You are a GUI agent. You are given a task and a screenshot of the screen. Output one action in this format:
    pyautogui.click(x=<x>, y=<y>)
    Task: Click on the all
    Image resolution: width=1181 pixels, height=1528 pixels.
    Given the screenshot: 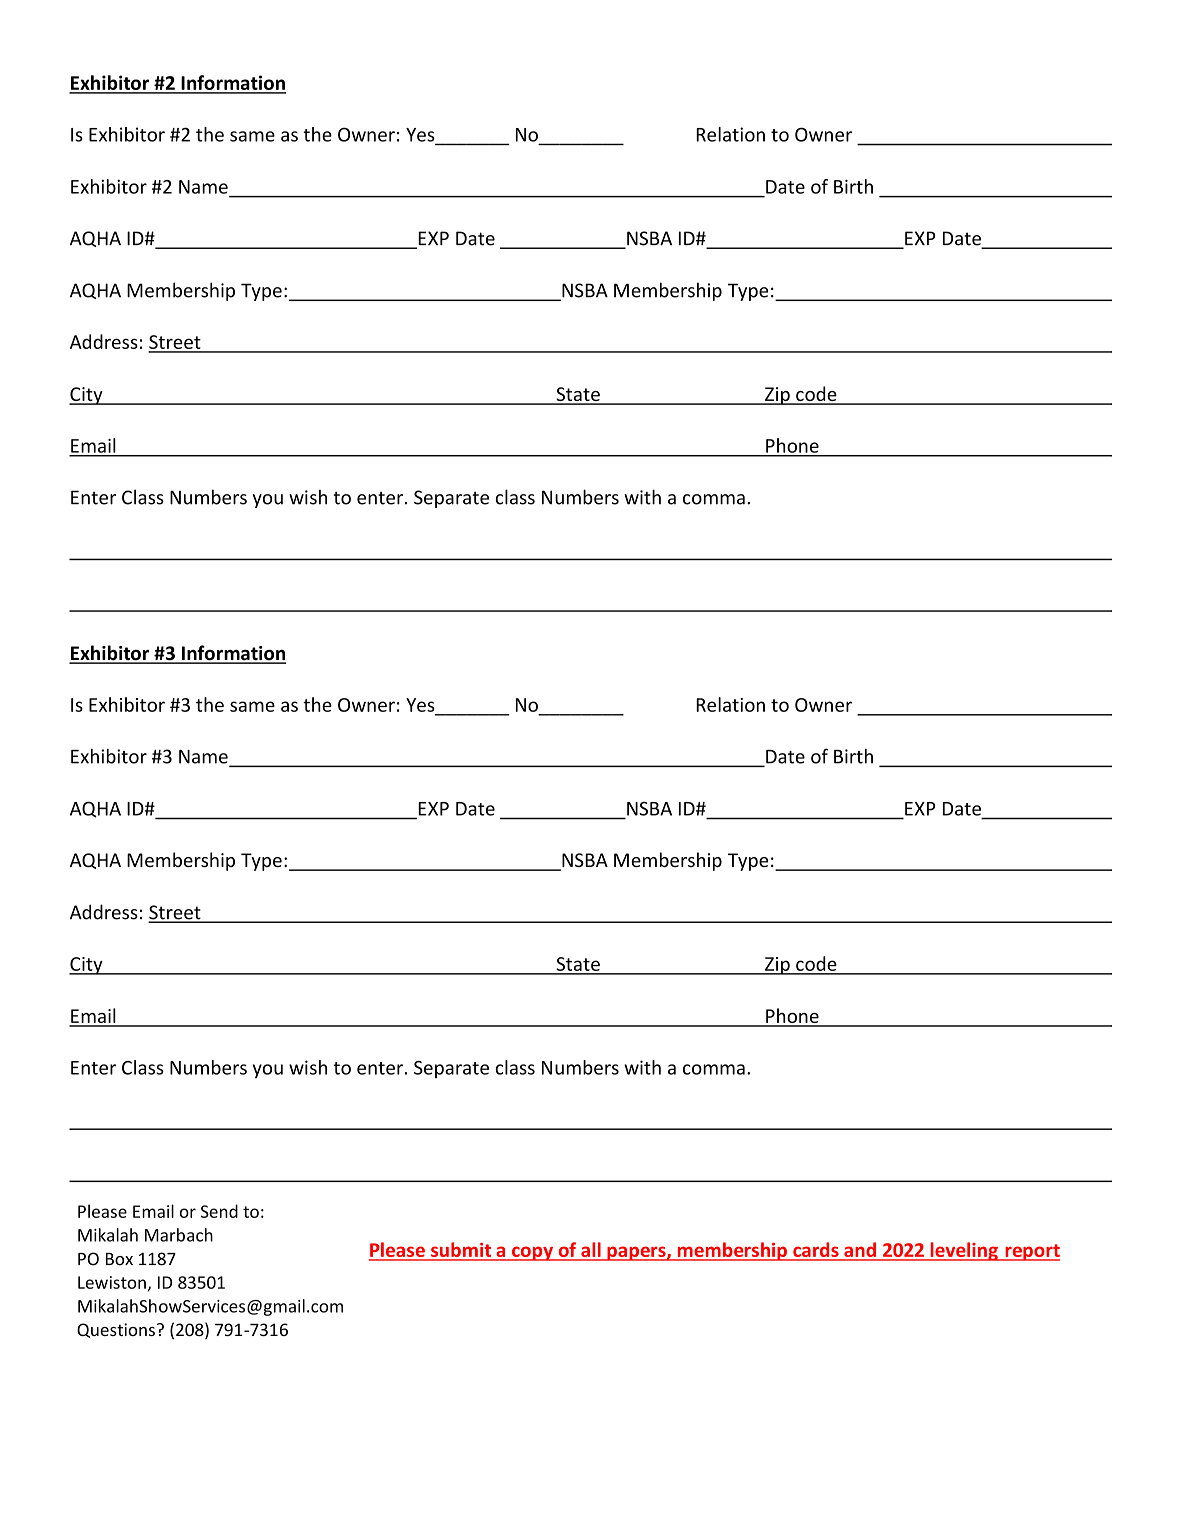 What is the action you would take?
    pyautogui.click(x=591, y=1251)
